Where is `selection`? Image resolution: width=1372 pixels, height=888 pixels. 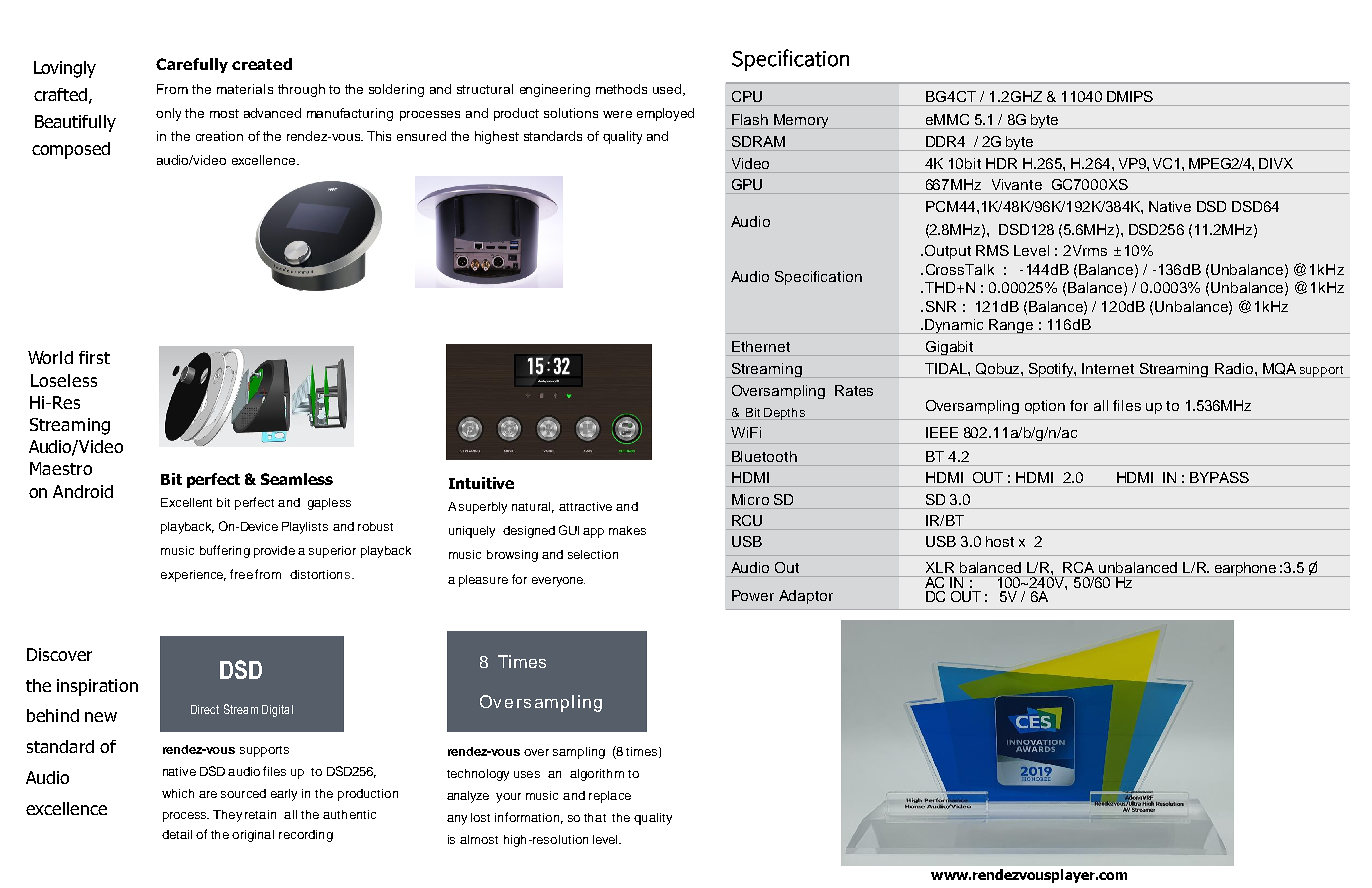 selection is located at coordinates (593, 554).
